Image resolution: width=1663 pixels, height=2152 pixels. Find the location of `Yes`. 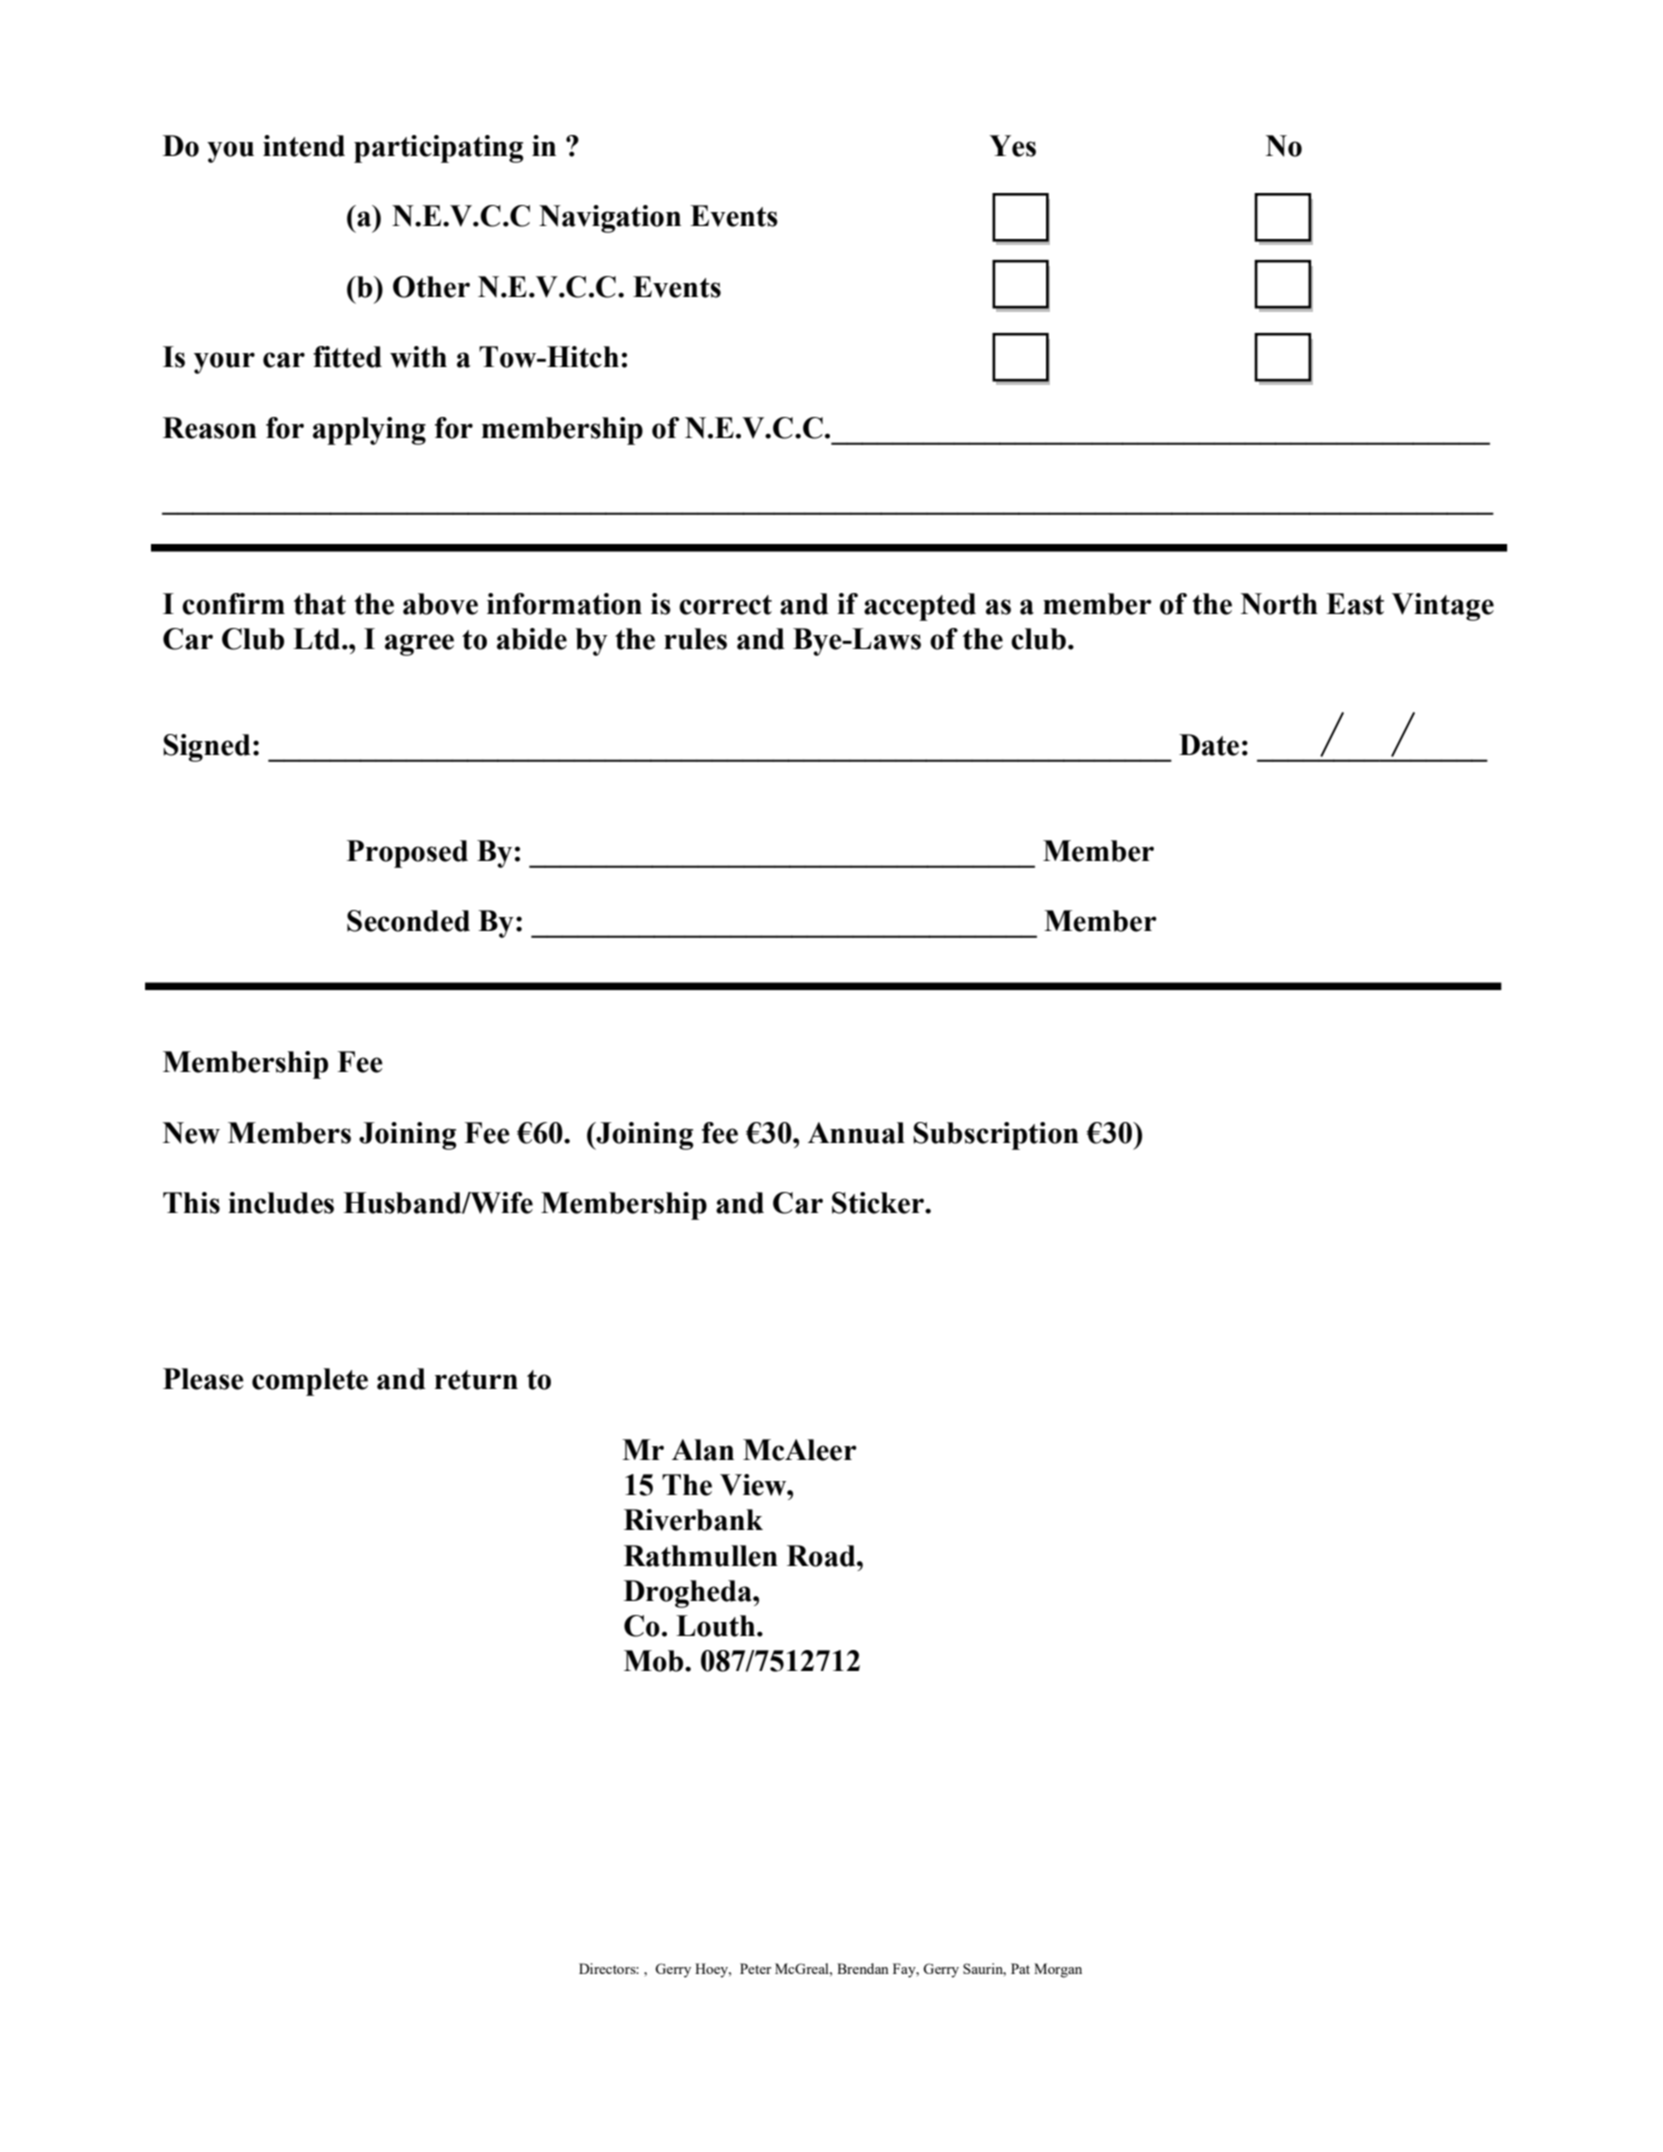

Yes is located at coordinates (1012, 146).
